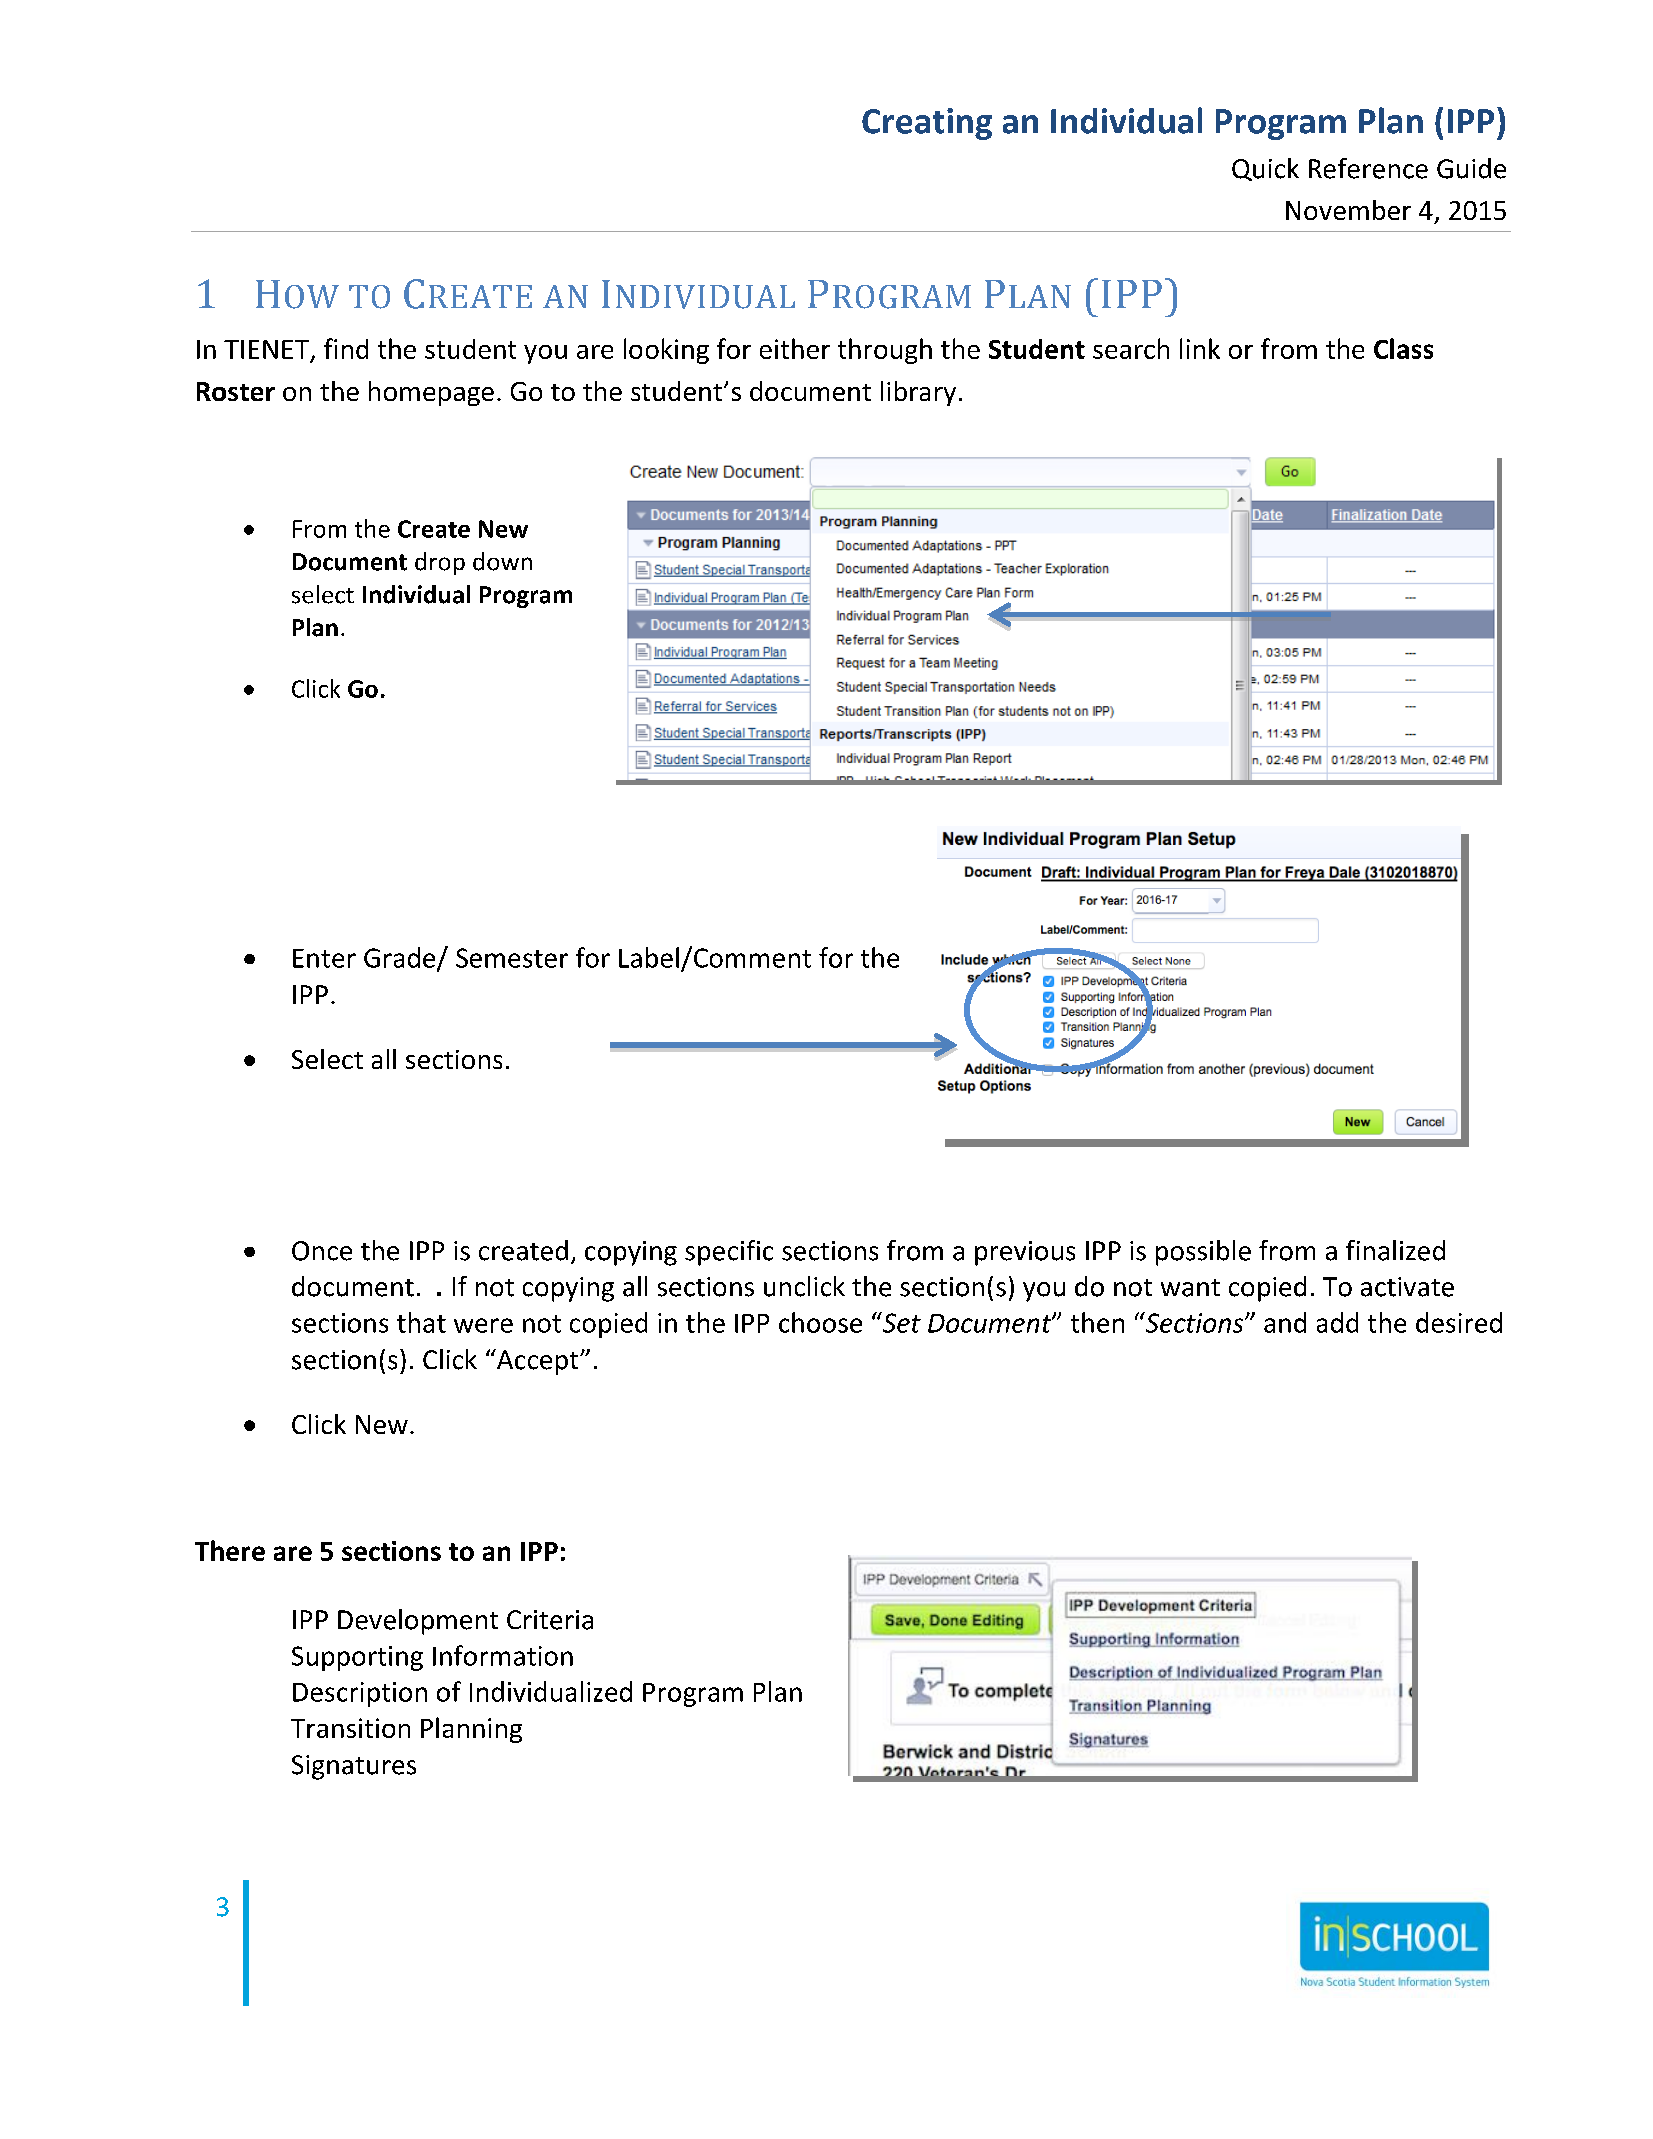 The width and height of the page is (1653, 2139). Describe the element at coordinates (1403, 348) in the page. I see `Class` at that location.
